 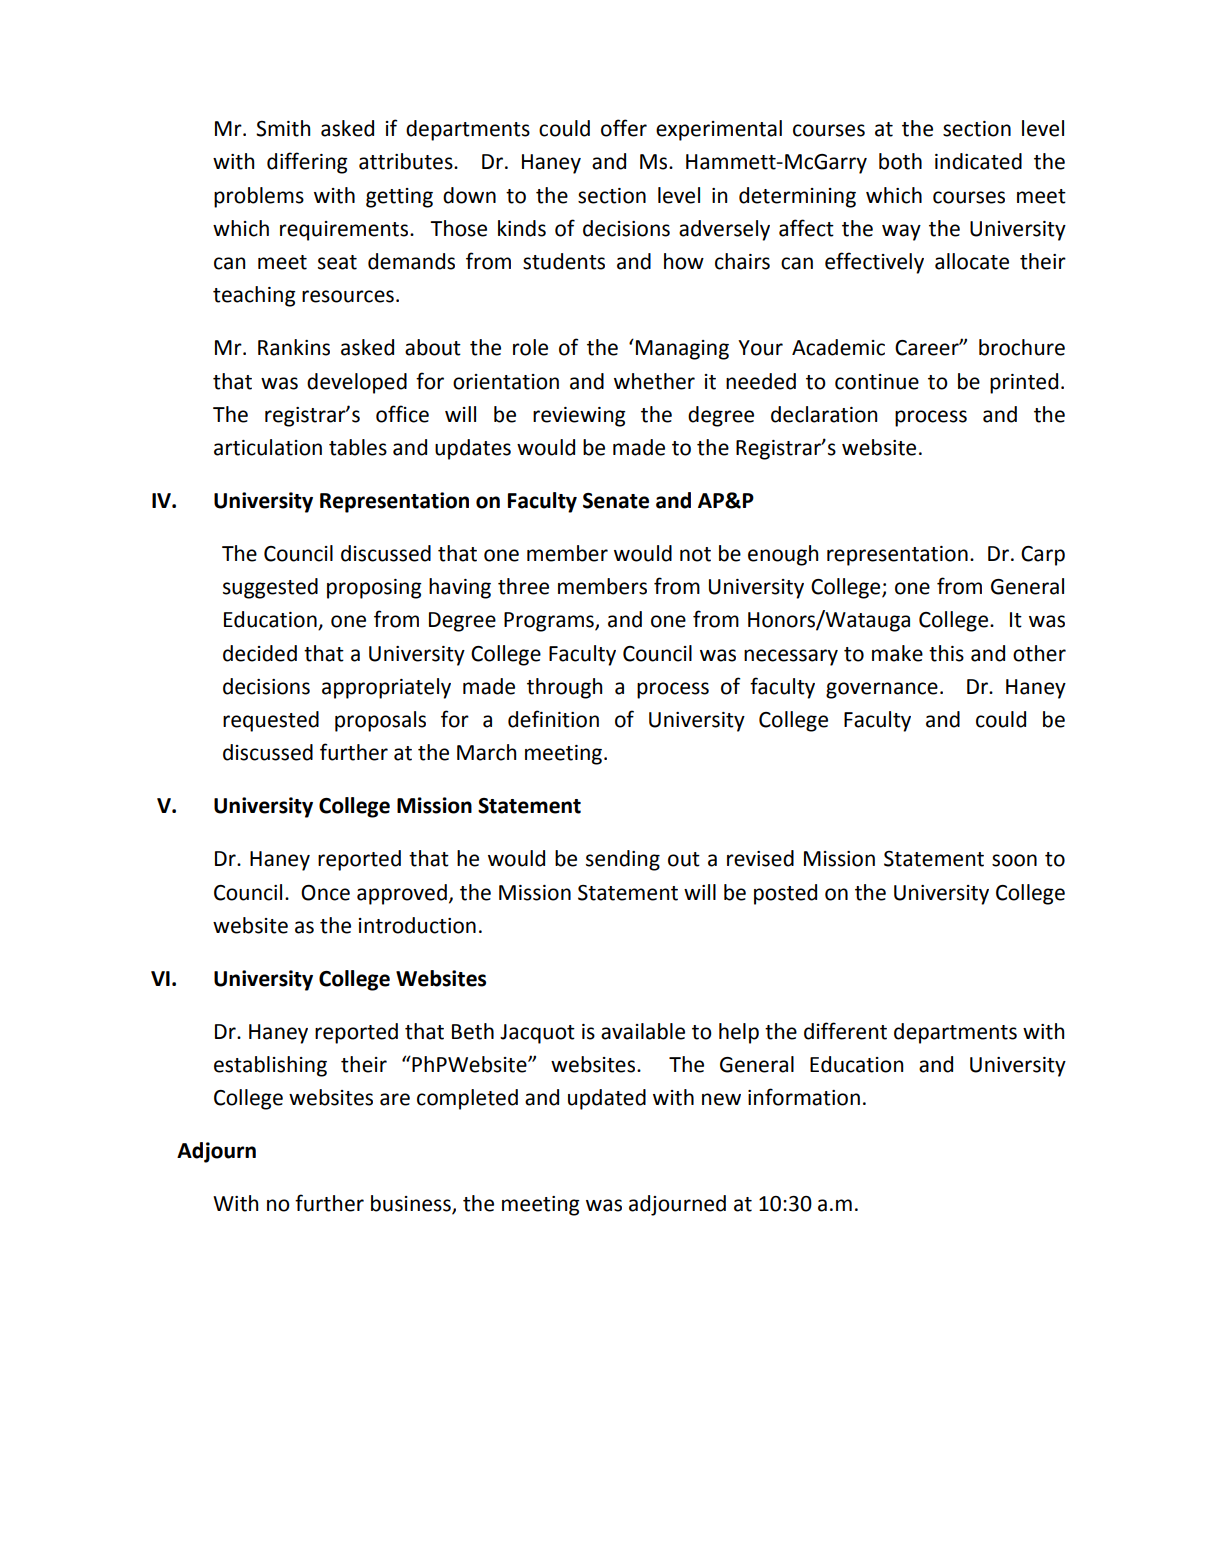 I want to click on Once, so click(x=325, y=893).
